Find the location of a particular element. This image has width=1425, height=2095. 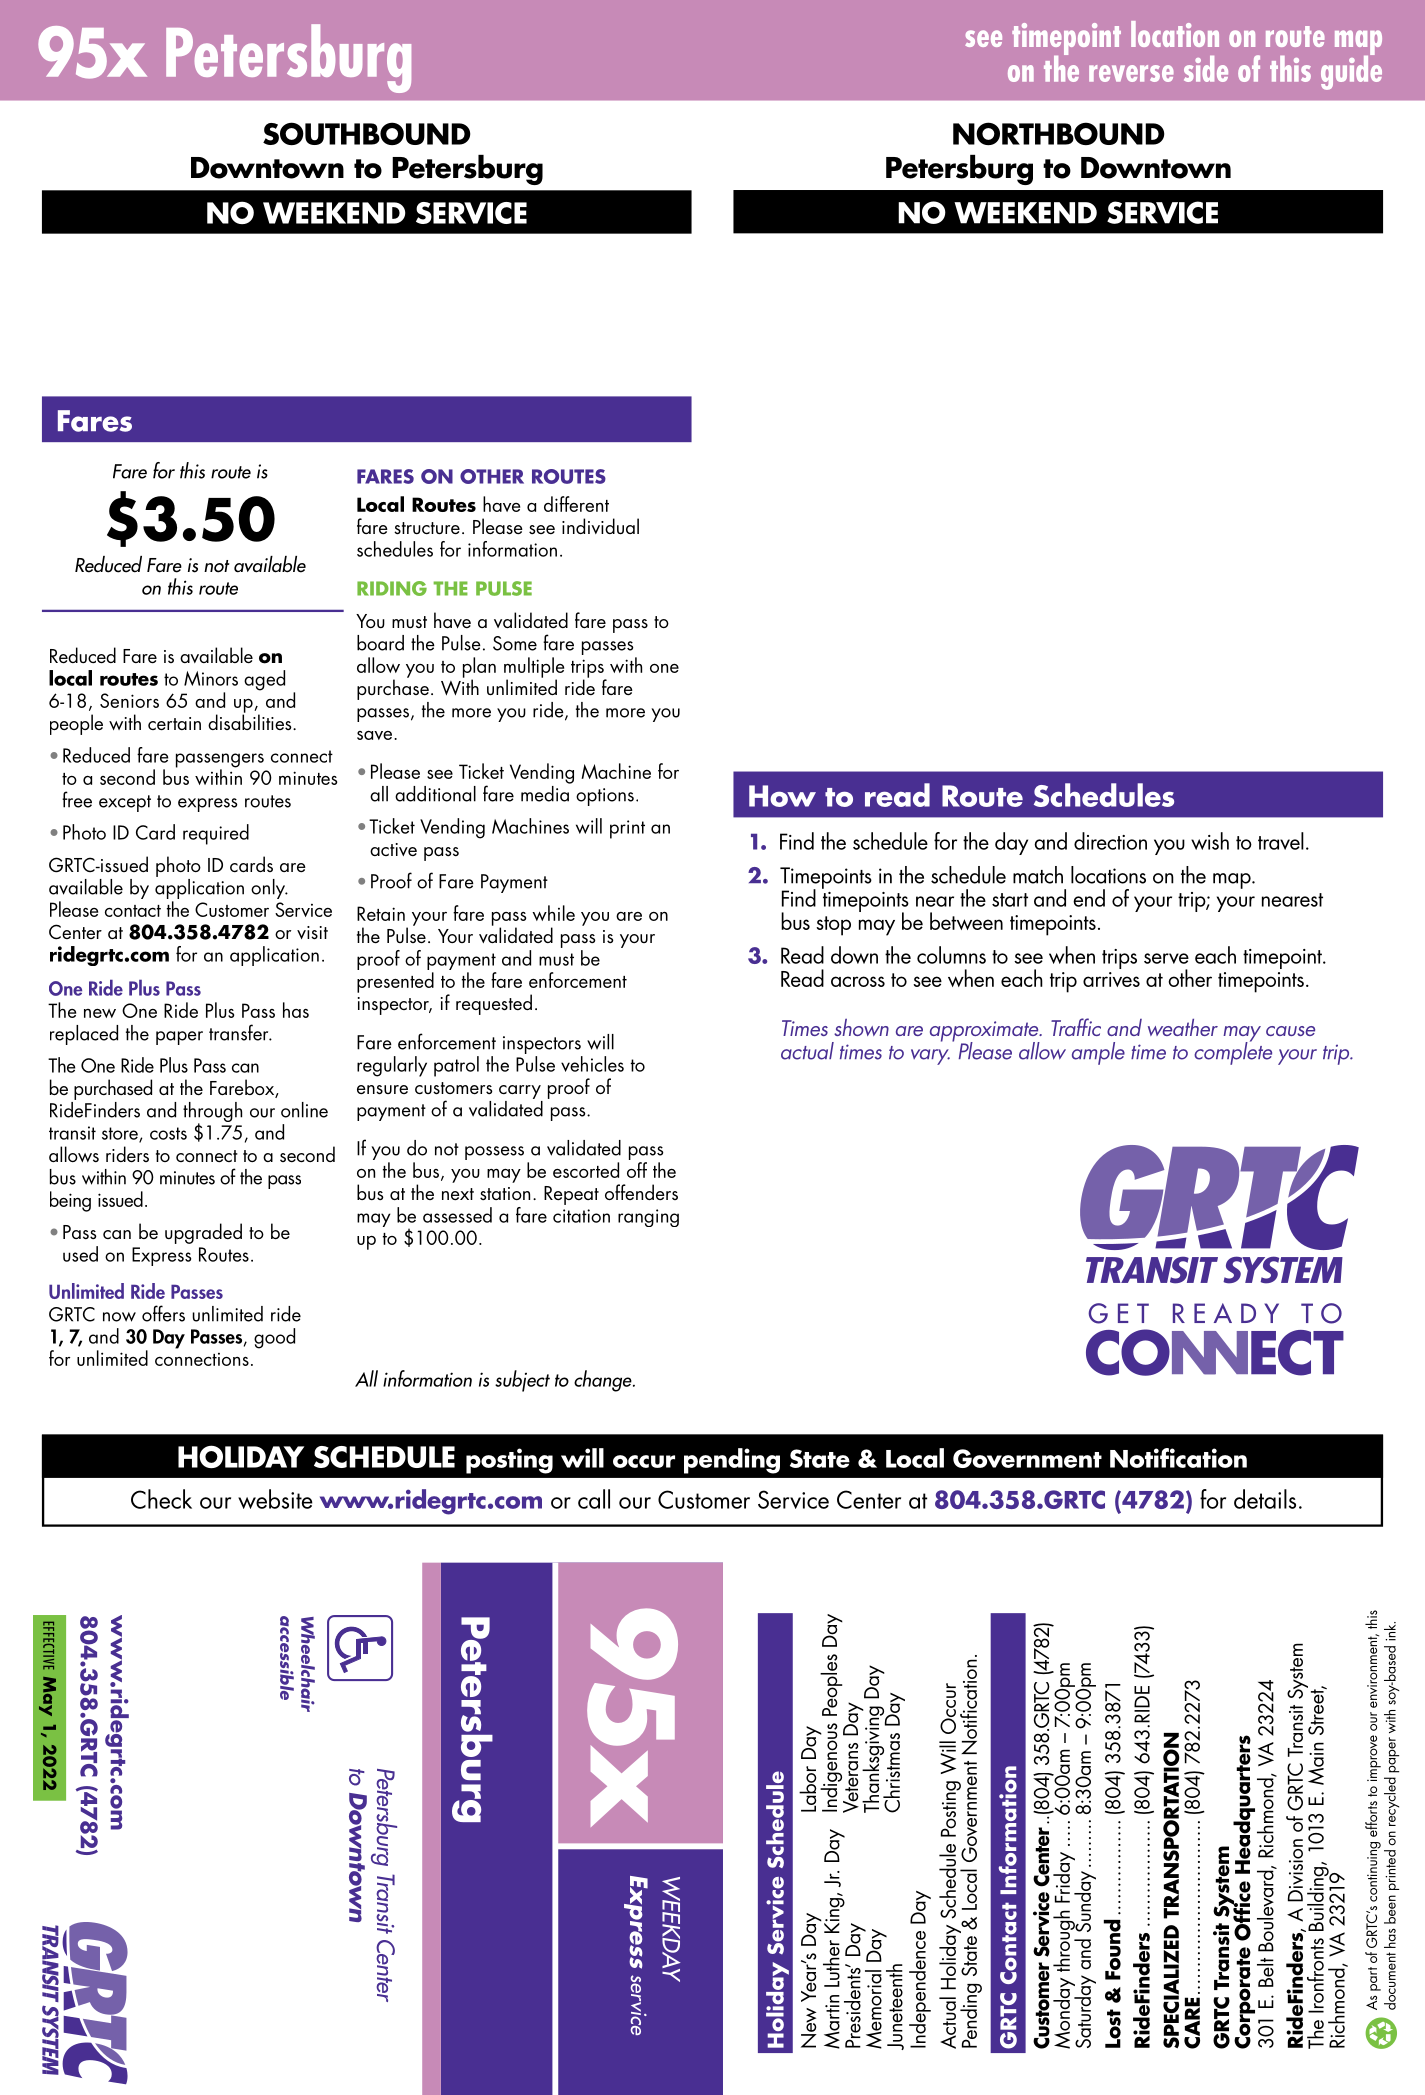

individual is located at coordinates (600, 526).
